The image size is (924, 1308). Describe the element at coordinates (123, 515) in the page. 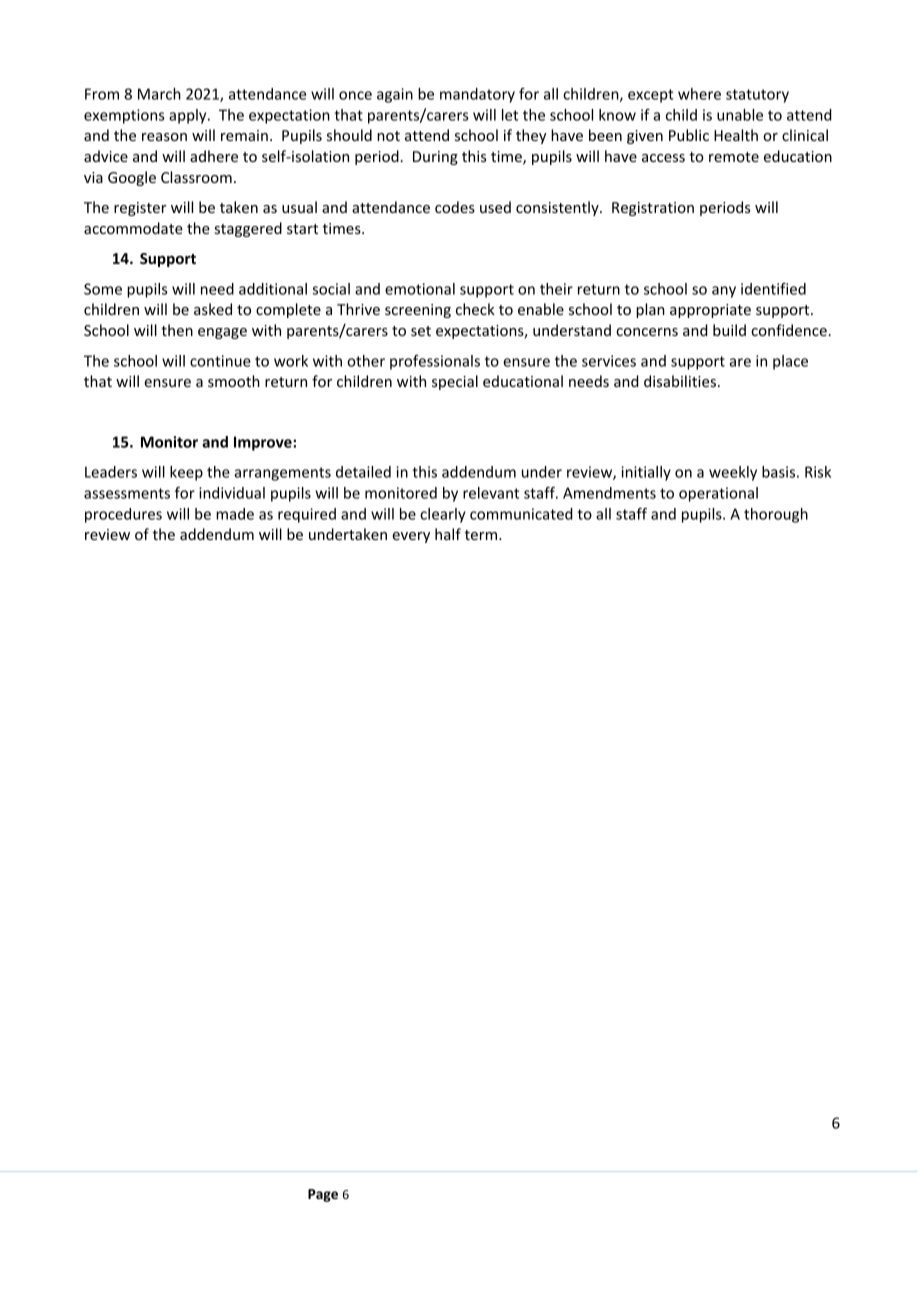

I see `procedures` at that location.
